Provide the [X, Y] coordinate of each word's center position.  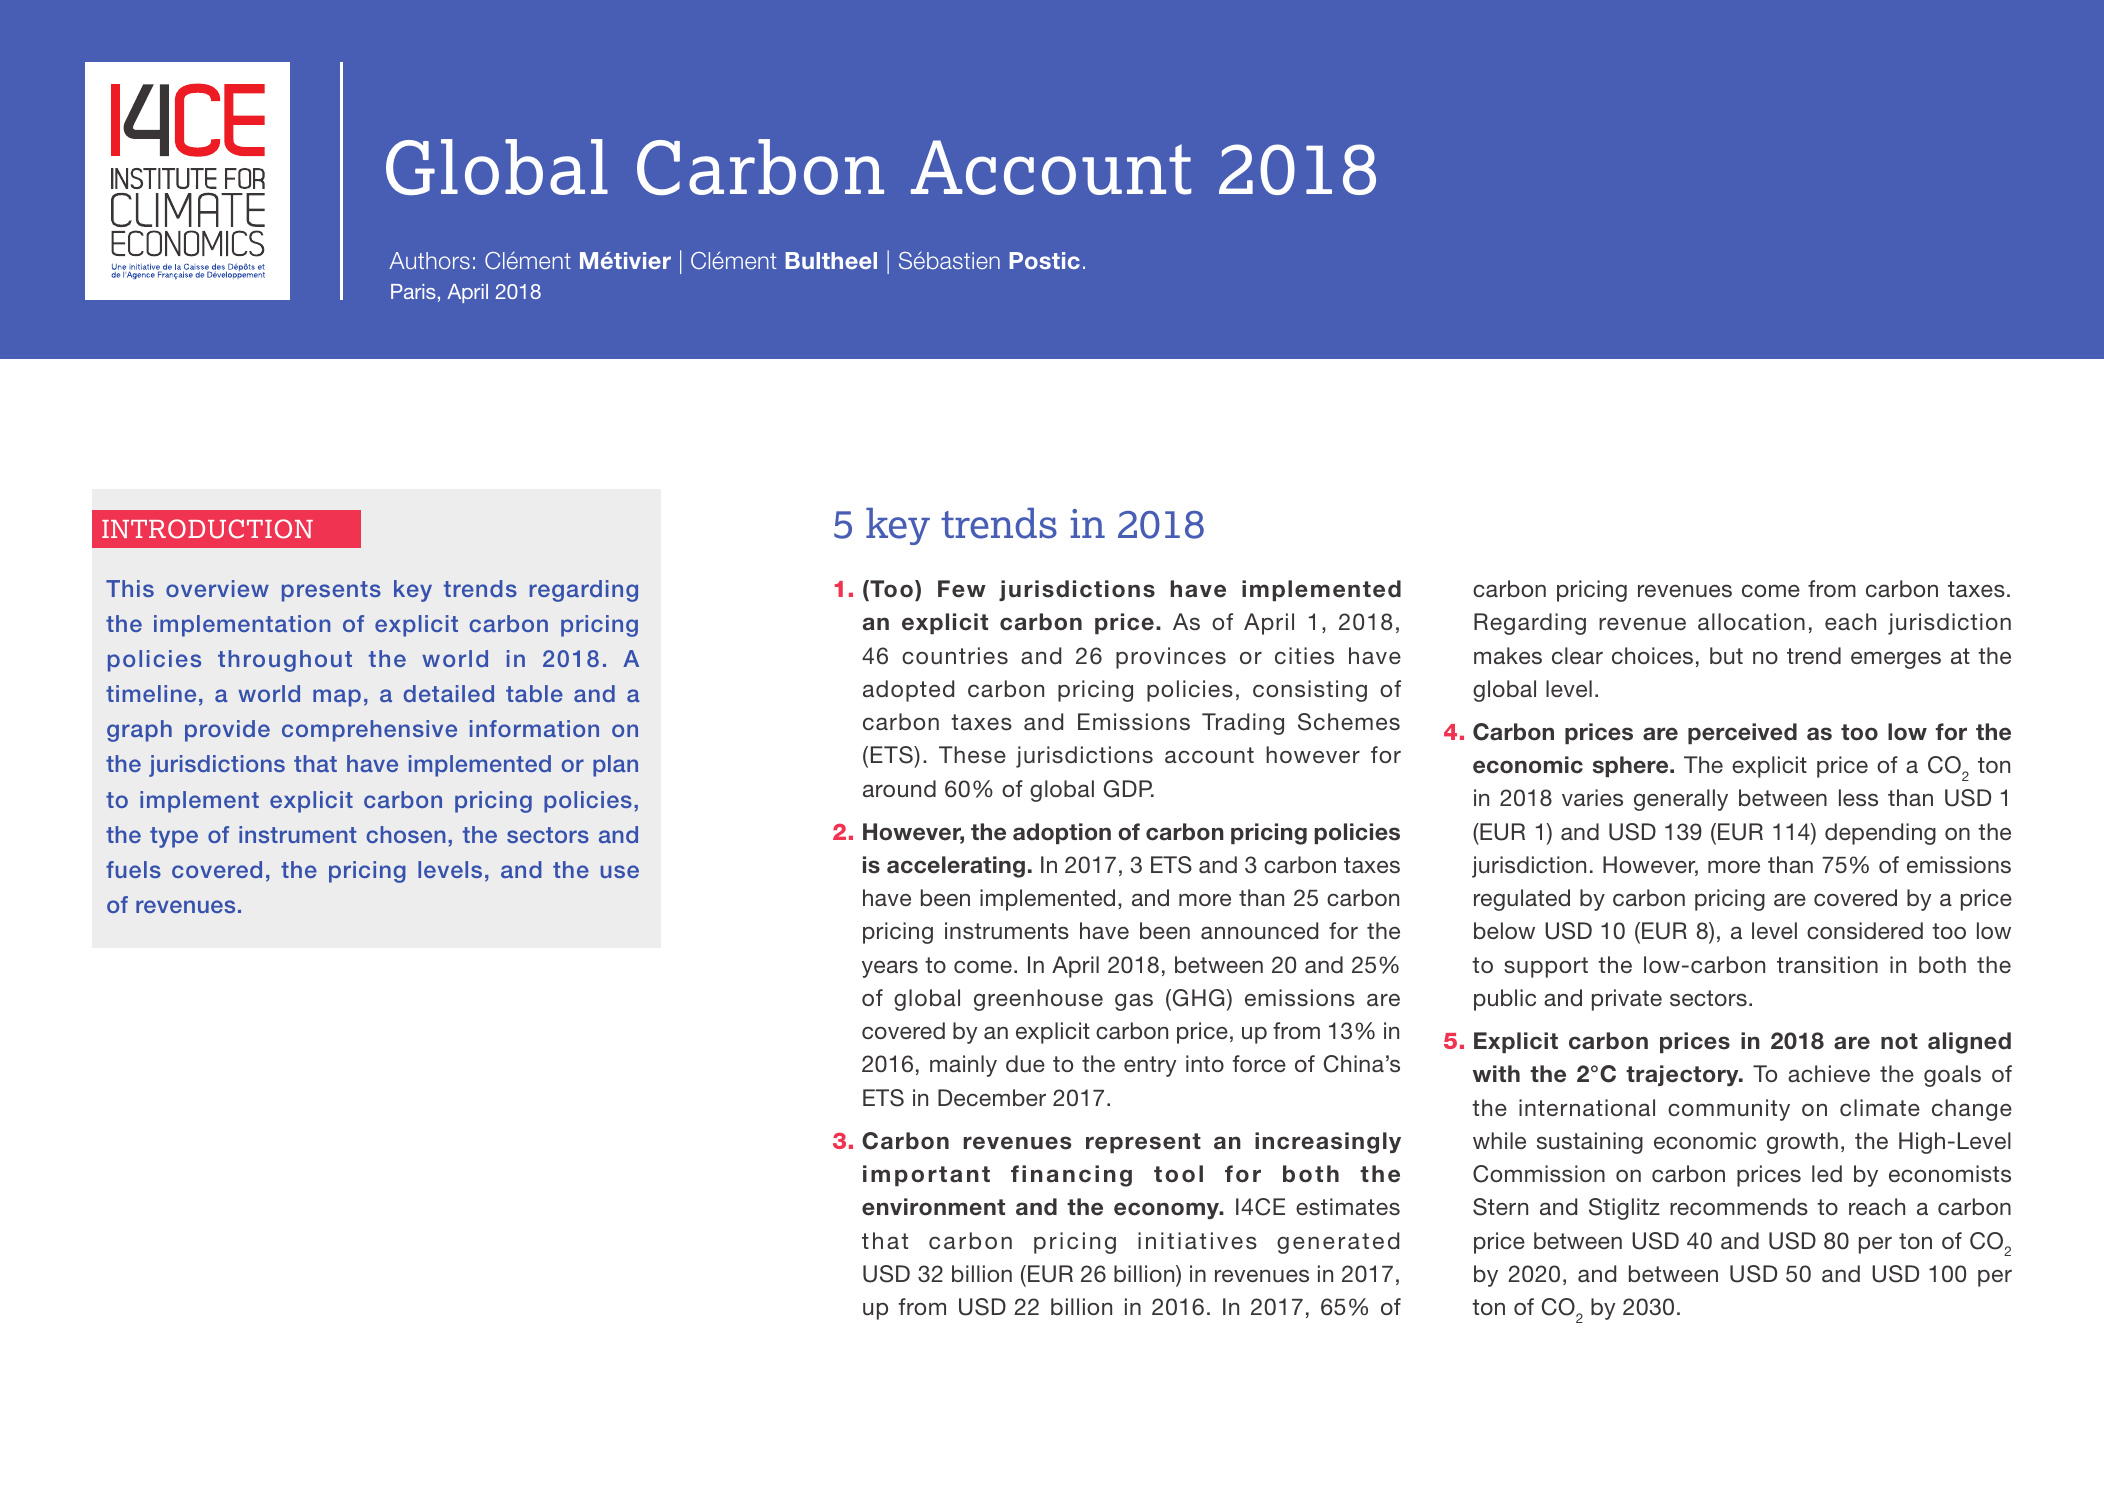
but [1726, 656]
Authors [429, 260]
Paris [413, 291]
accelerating [956, 867]
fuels [133, 869]
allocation [1751, 622]
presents [331, 591]
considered [1865, 931]
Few [962, 589]
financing [1071, 1176]
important [926, 1175]
